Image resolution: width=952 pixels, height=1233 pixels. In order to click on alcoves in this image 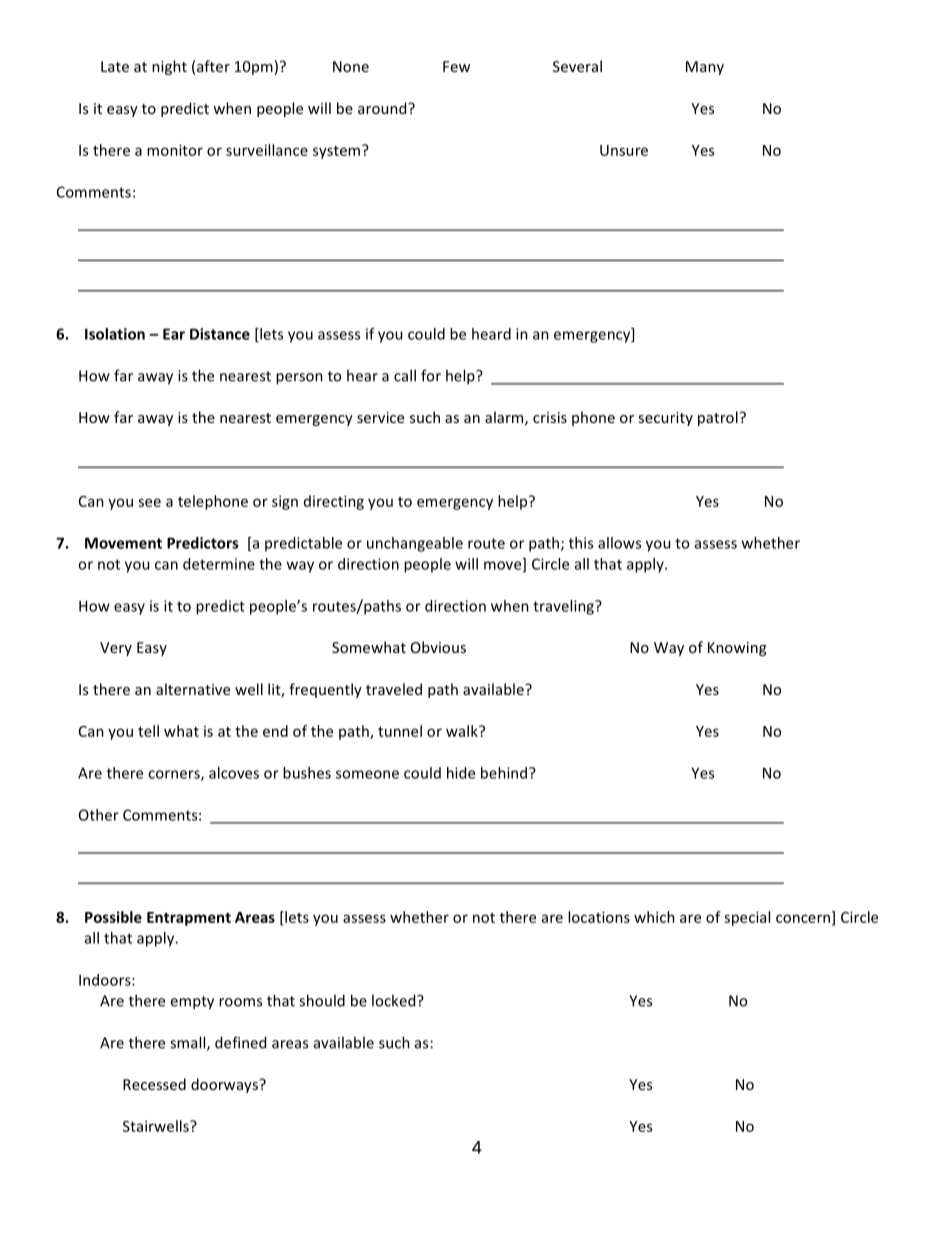, I will do `click(234, 773)`.
